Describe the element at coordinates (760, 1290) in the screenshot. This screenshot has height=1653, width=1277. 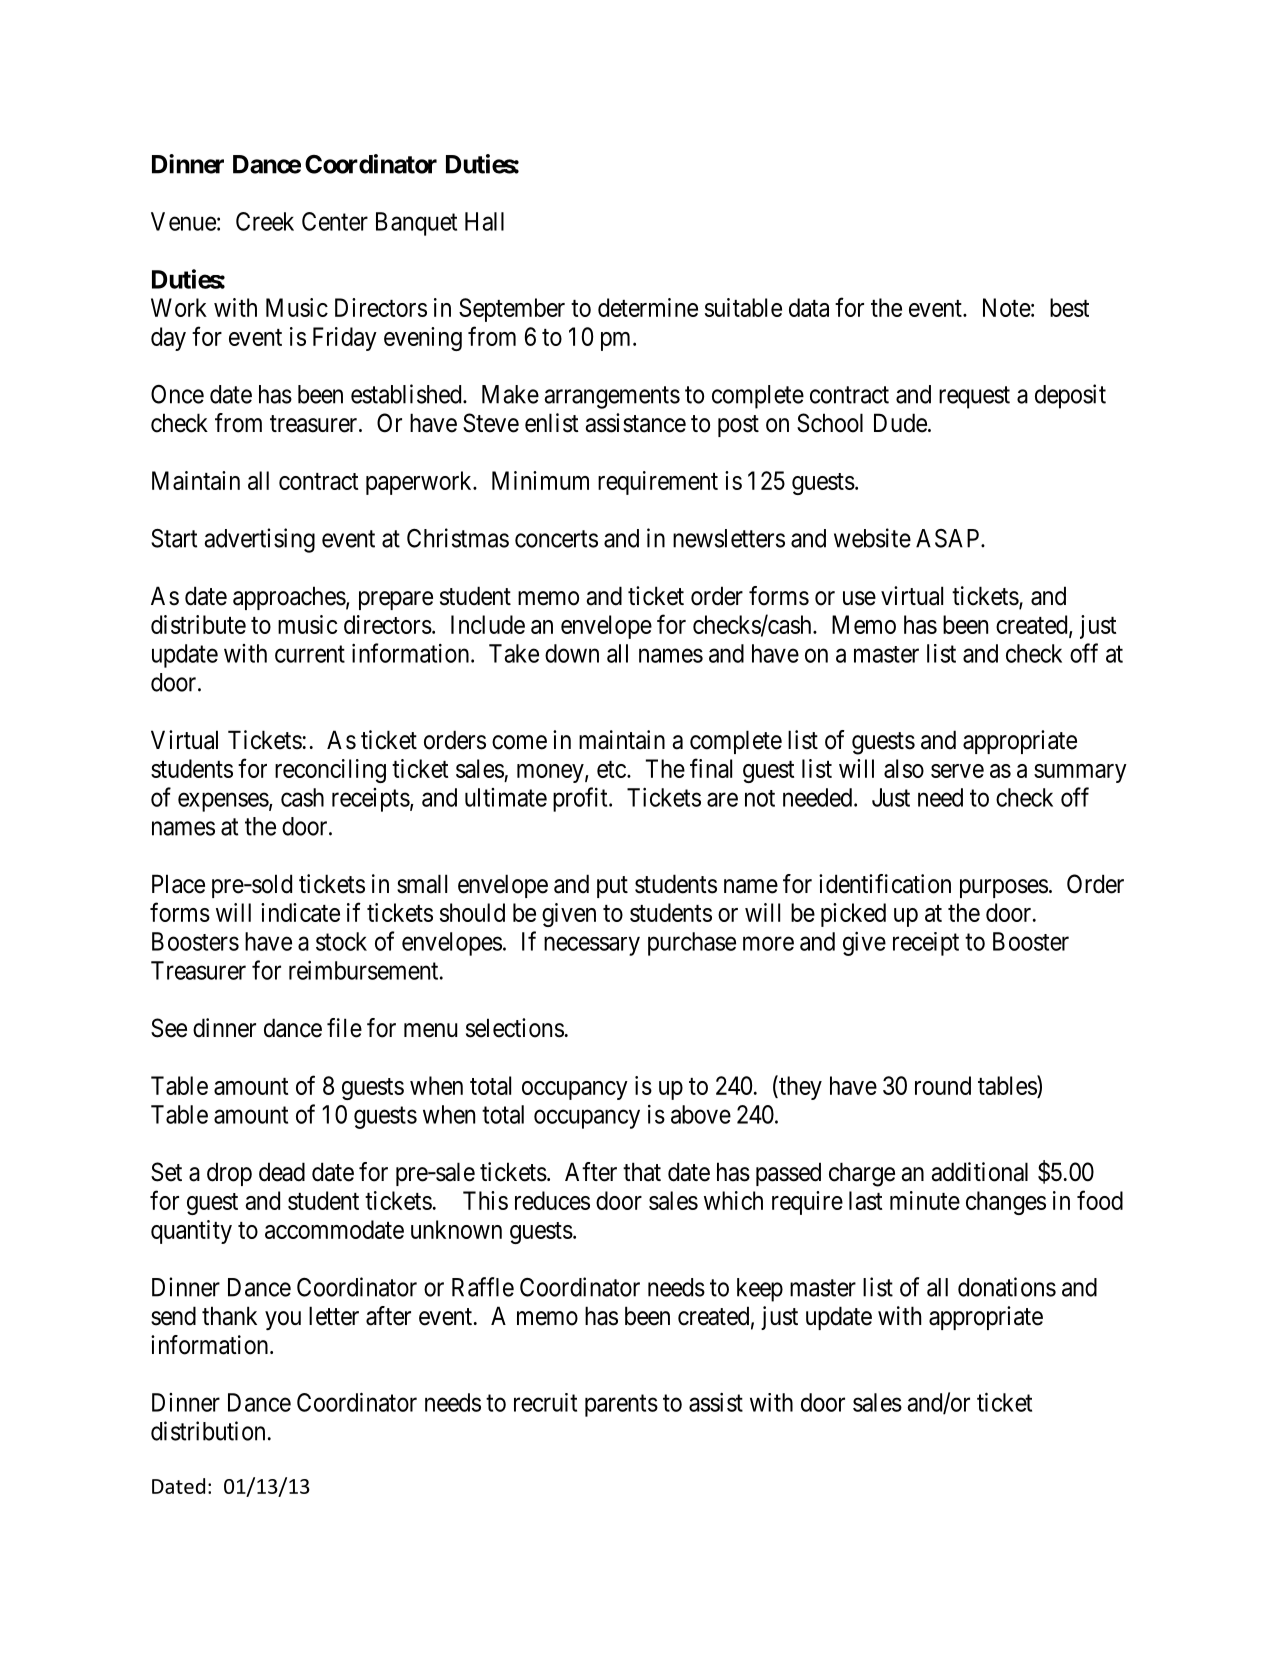
I see `keep` at that location.
